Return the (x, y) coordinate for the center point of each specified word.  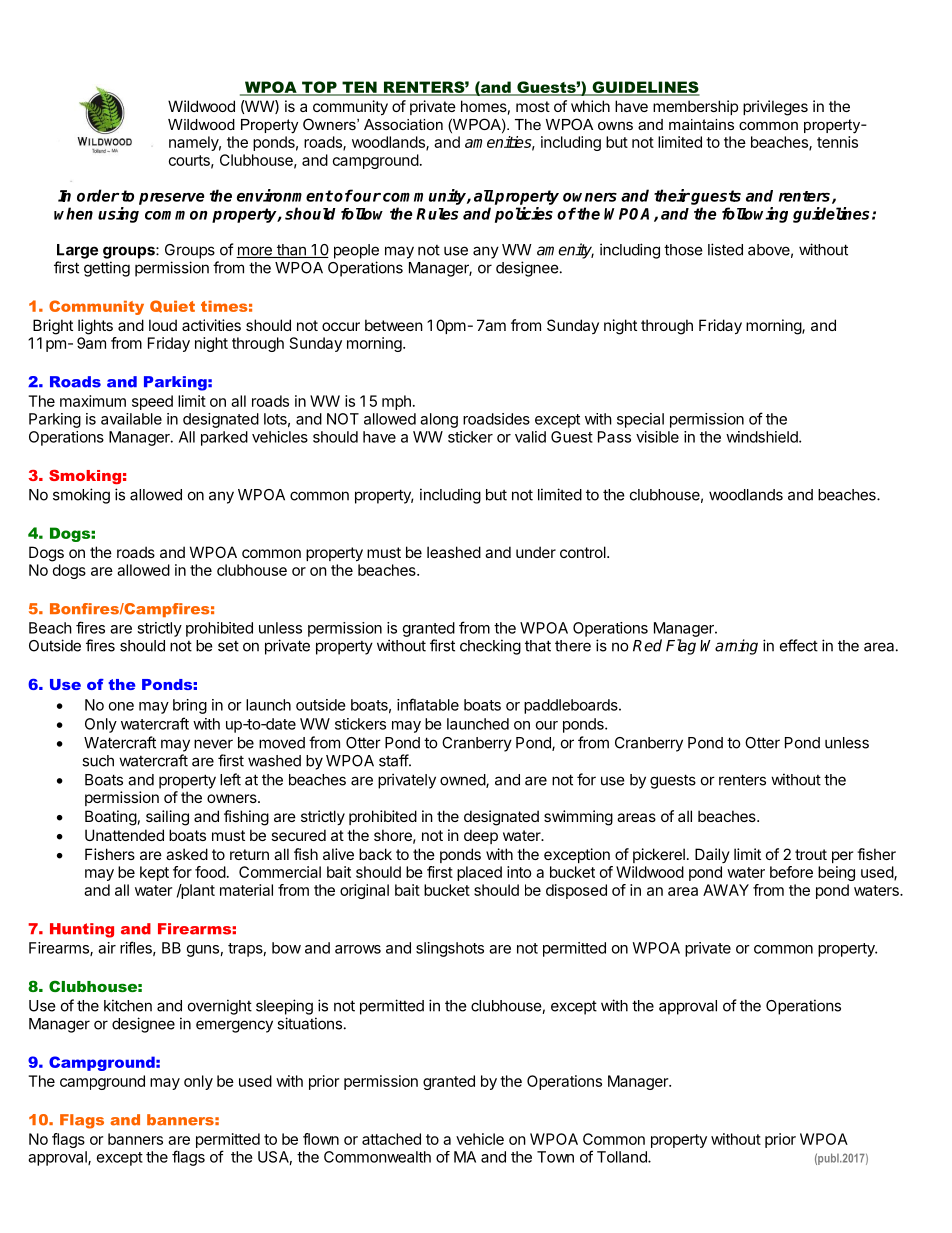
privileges (775, 108)
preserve (172, 199)
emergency (234, 1026)
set (228, 646)
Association (403, 124)
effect (799, 645)
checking (490, 647)
